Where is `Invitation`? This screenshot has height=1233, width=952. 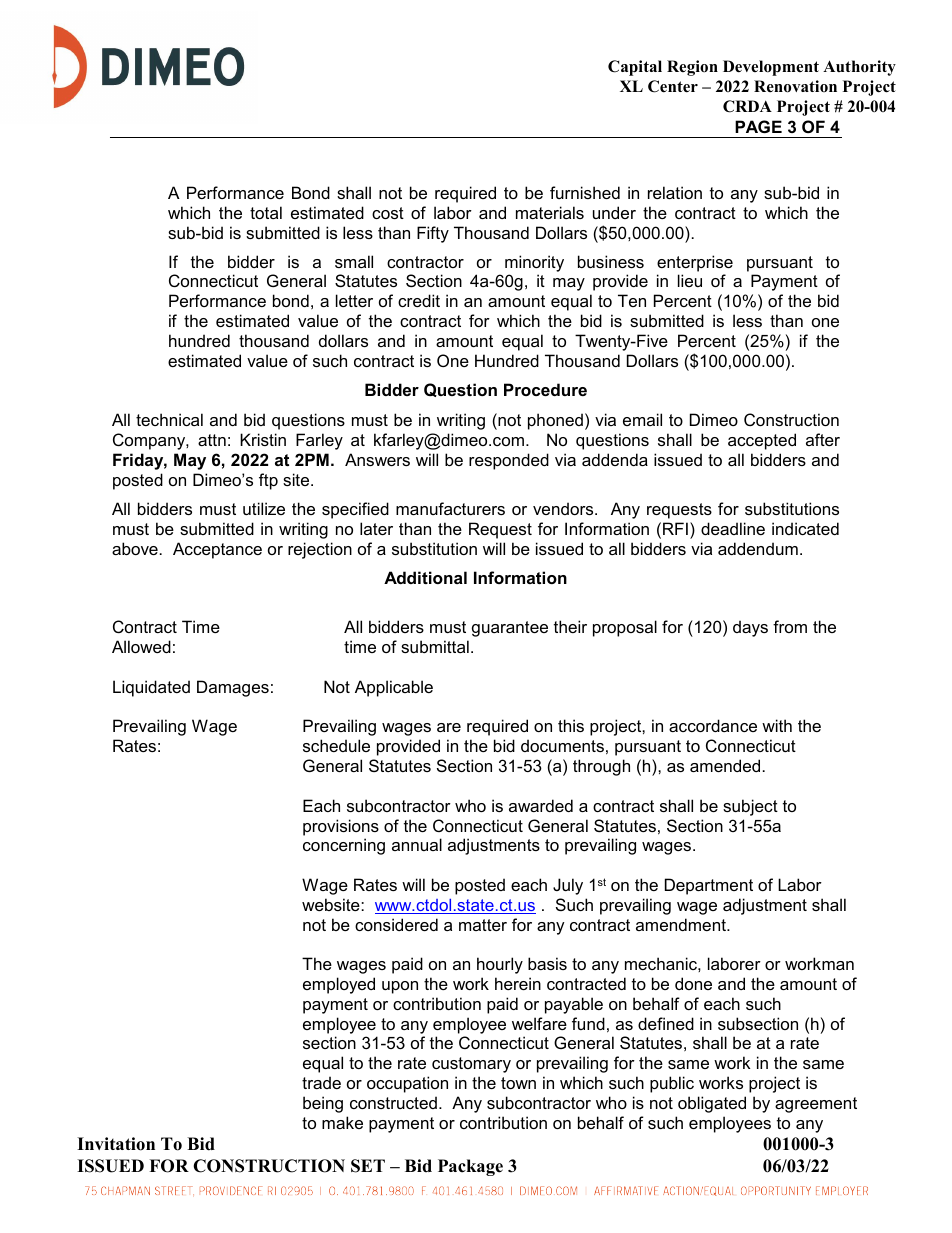
Invitation is located at coordinates (116, 1144).
